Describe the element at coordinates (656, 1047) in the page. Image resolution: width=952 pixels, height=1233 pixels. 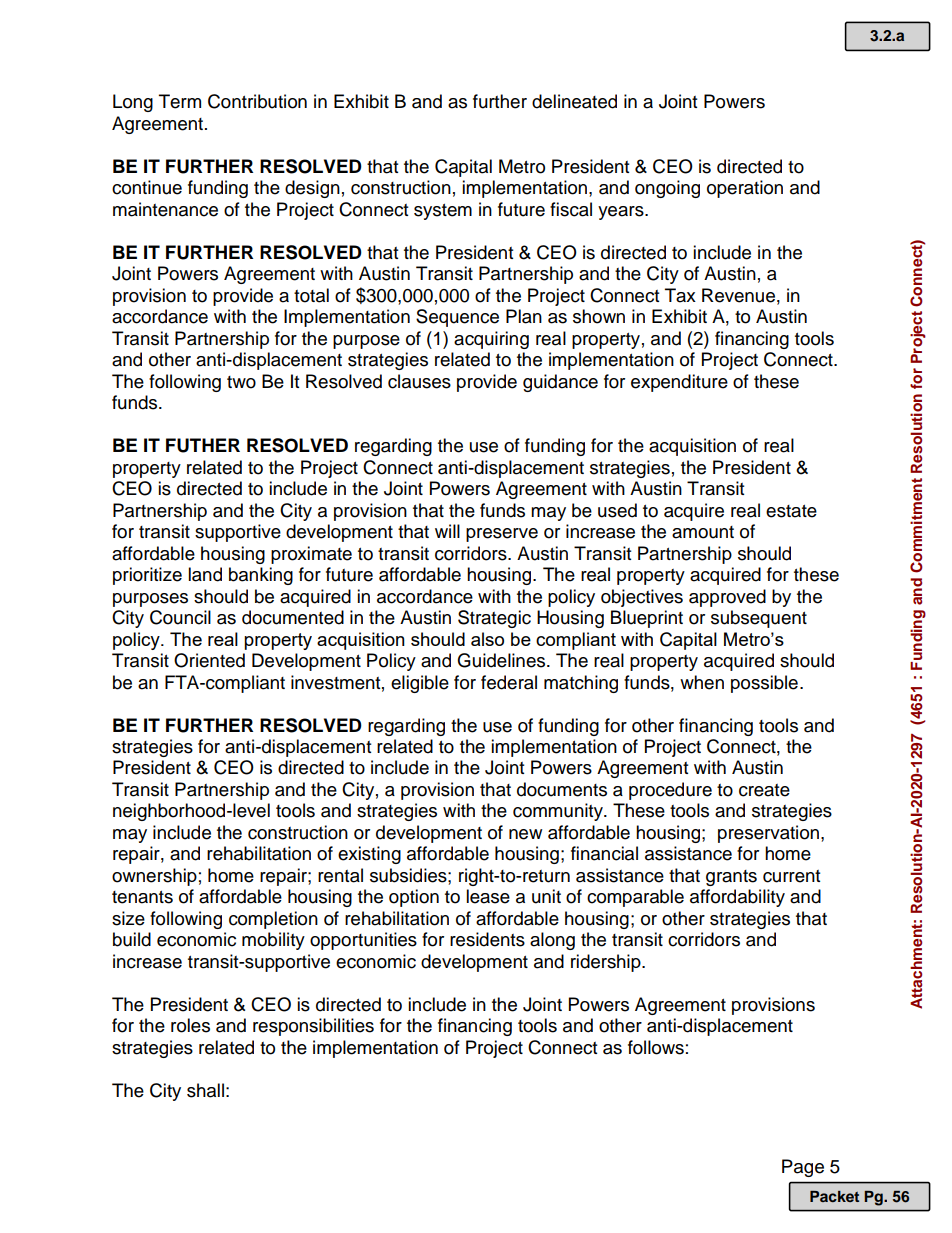
I see `follows` at that location.
